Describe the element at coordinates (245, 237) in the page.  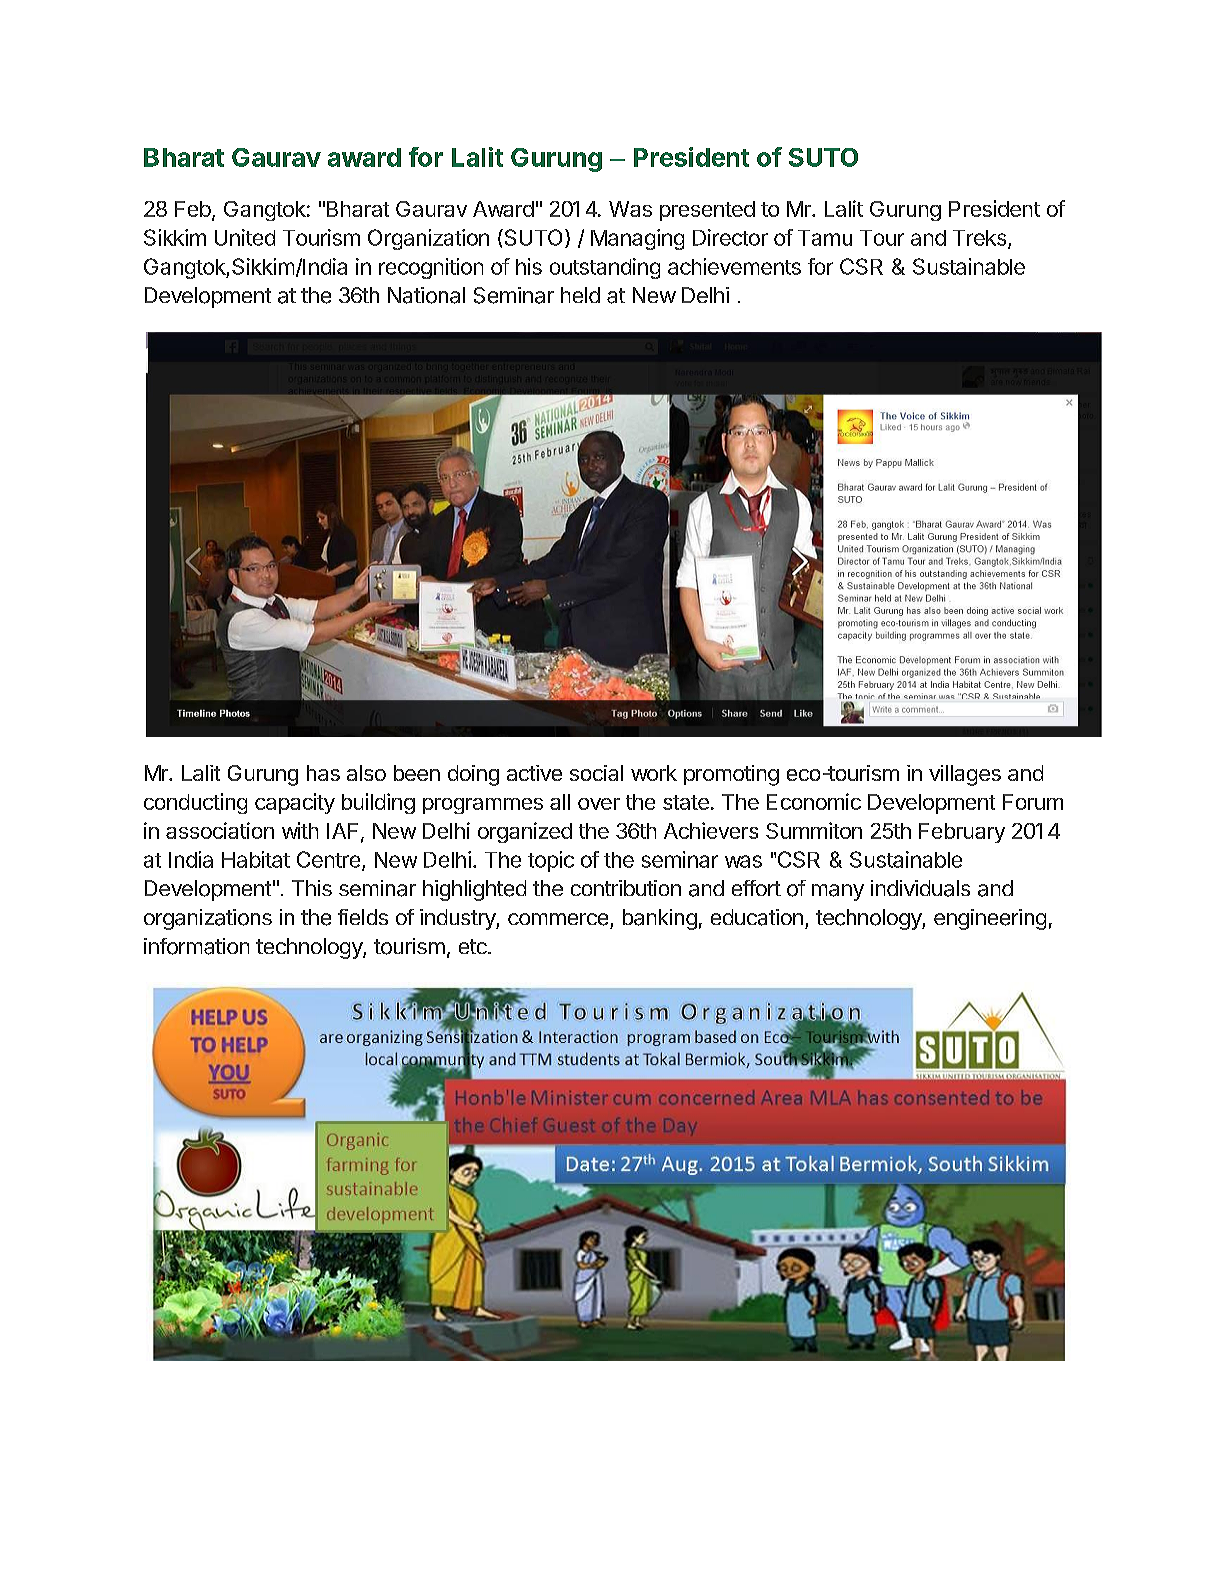
I see `United` at that location.
